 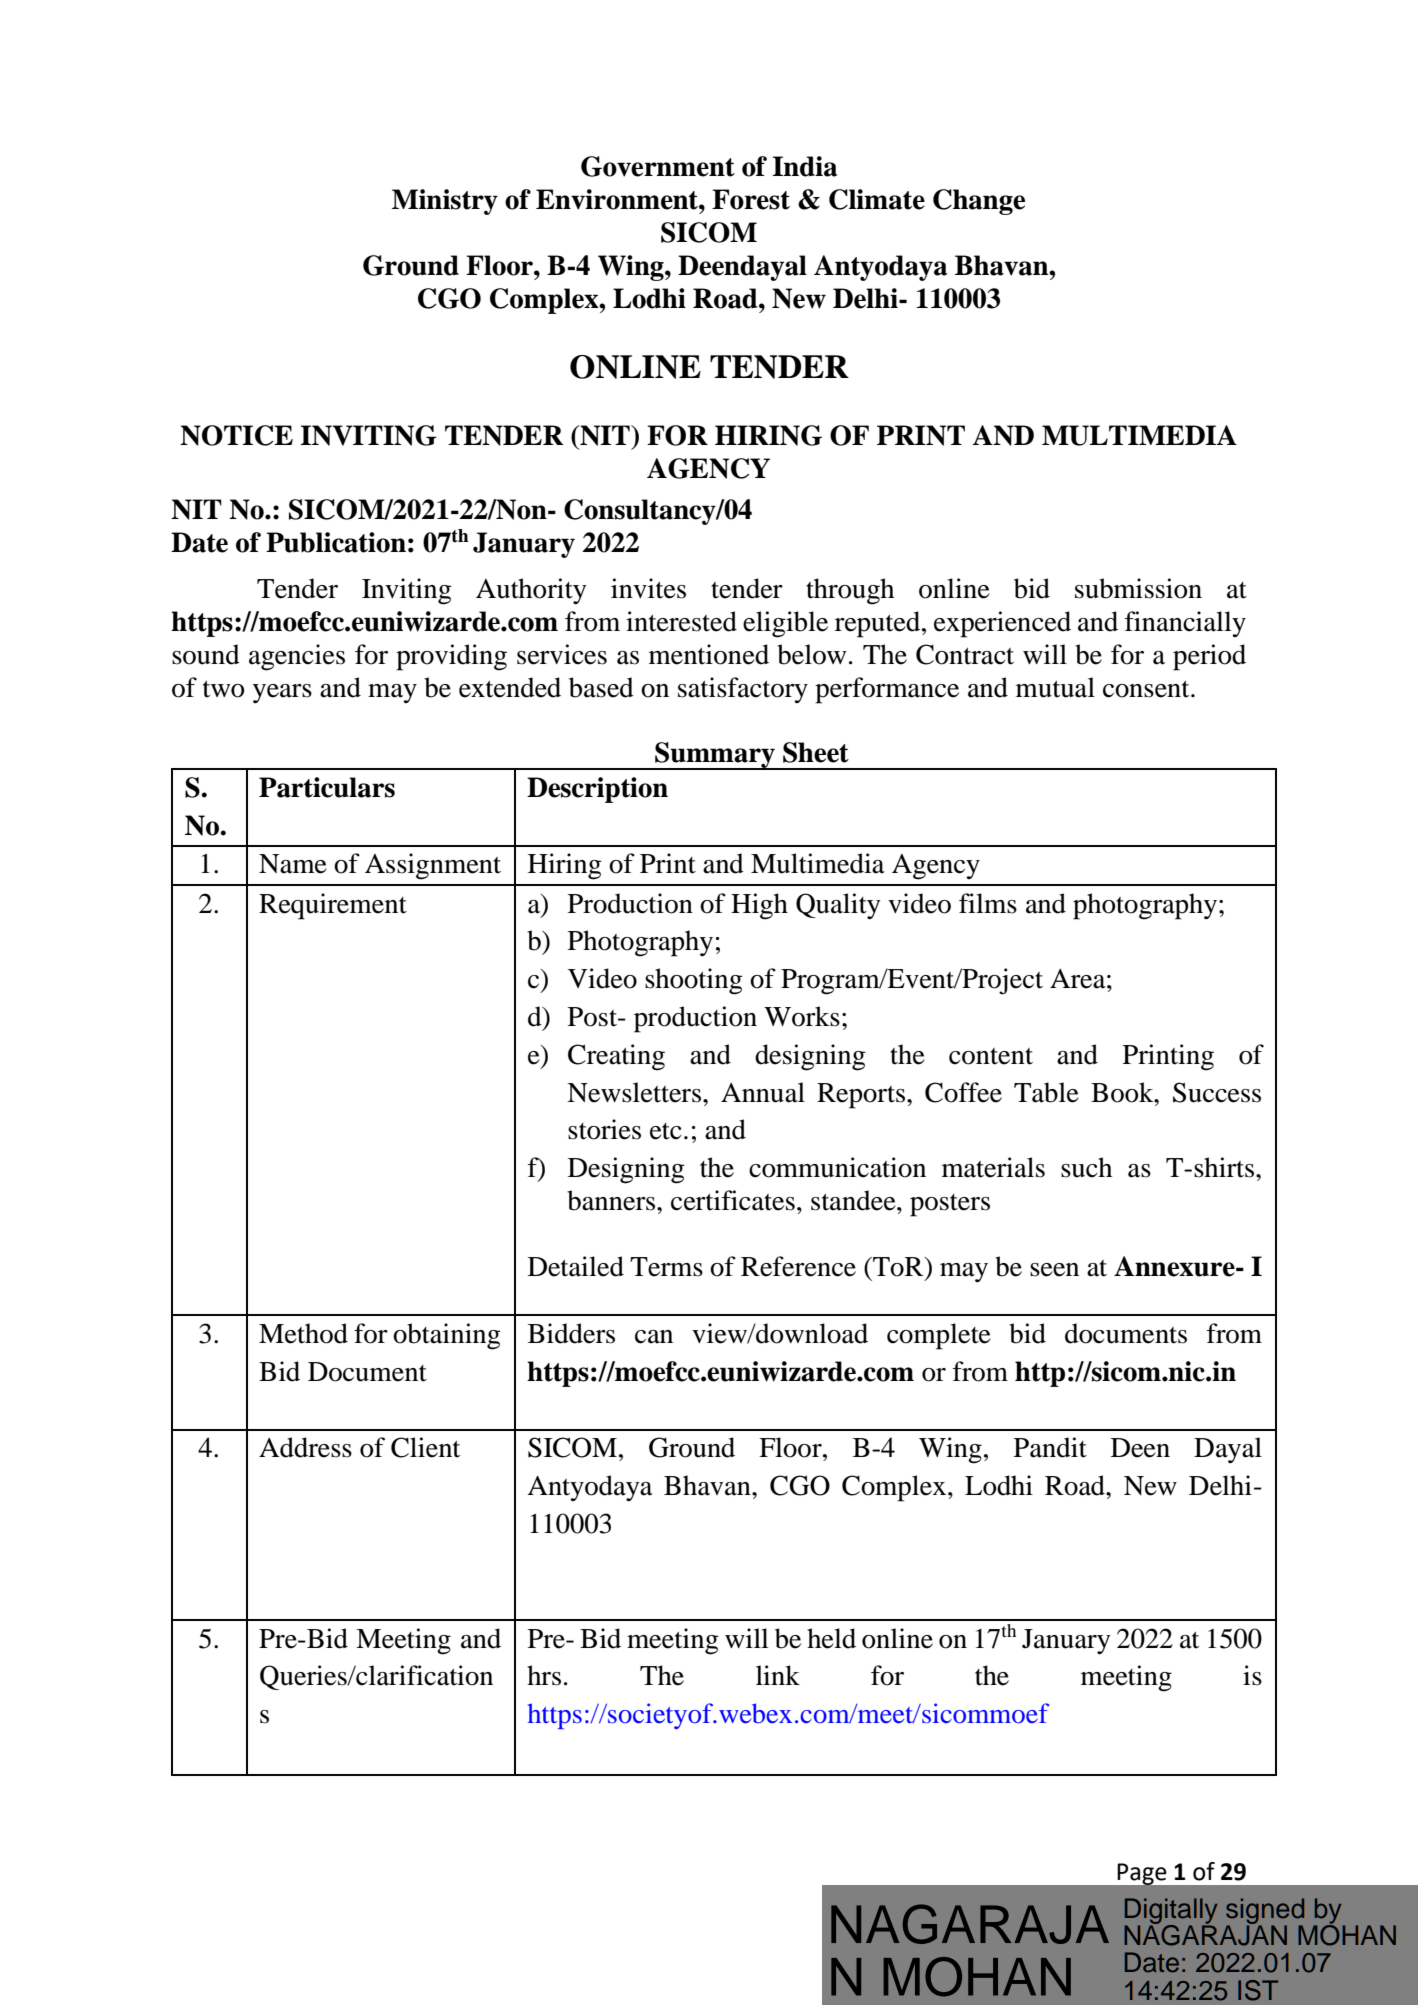 I want to click on hrs, so click(x=544, y=1675).
